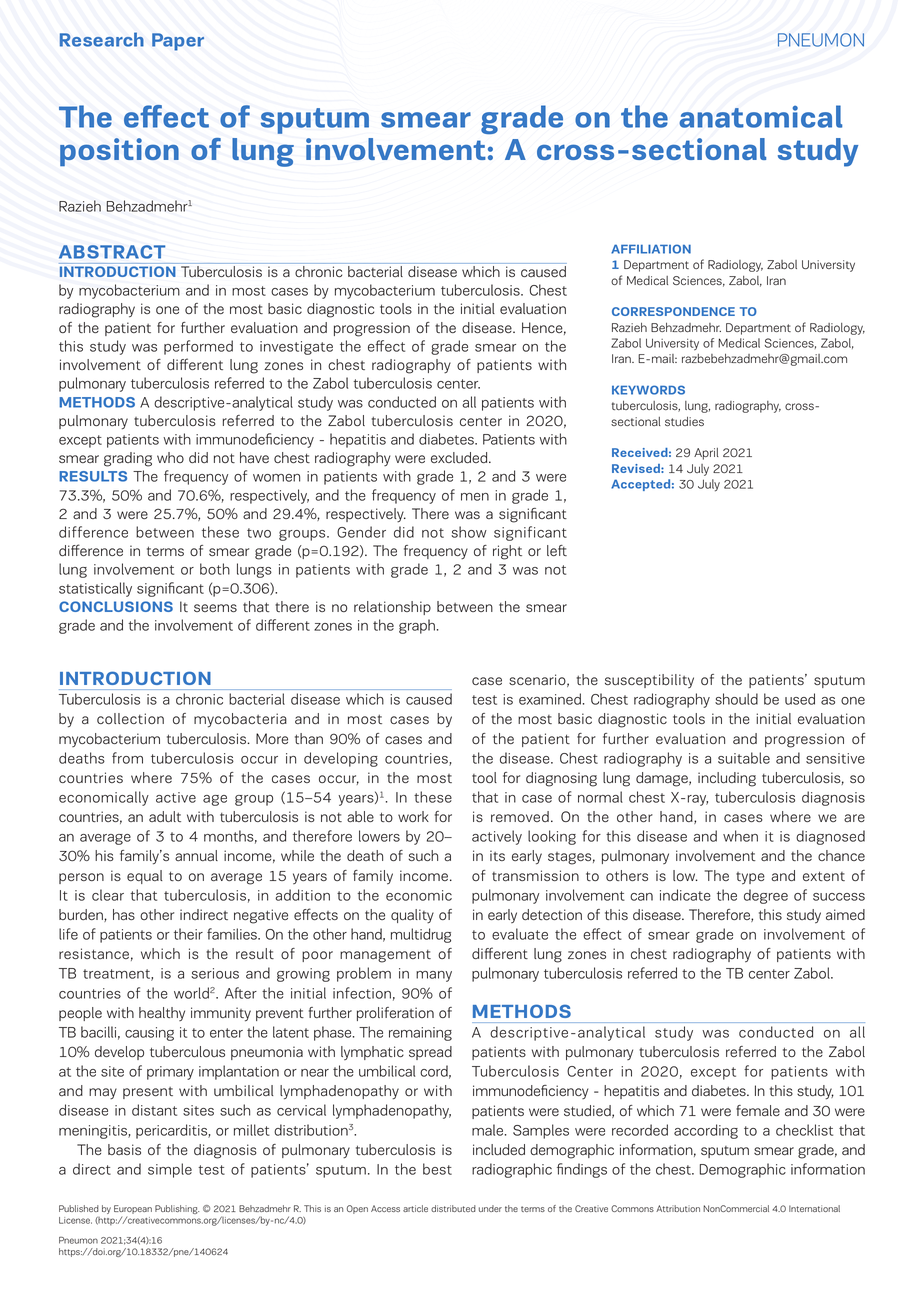  What do you see at coordinates (178, 42) in the document?
I see `Paper` at bounding box center [178, 42].
